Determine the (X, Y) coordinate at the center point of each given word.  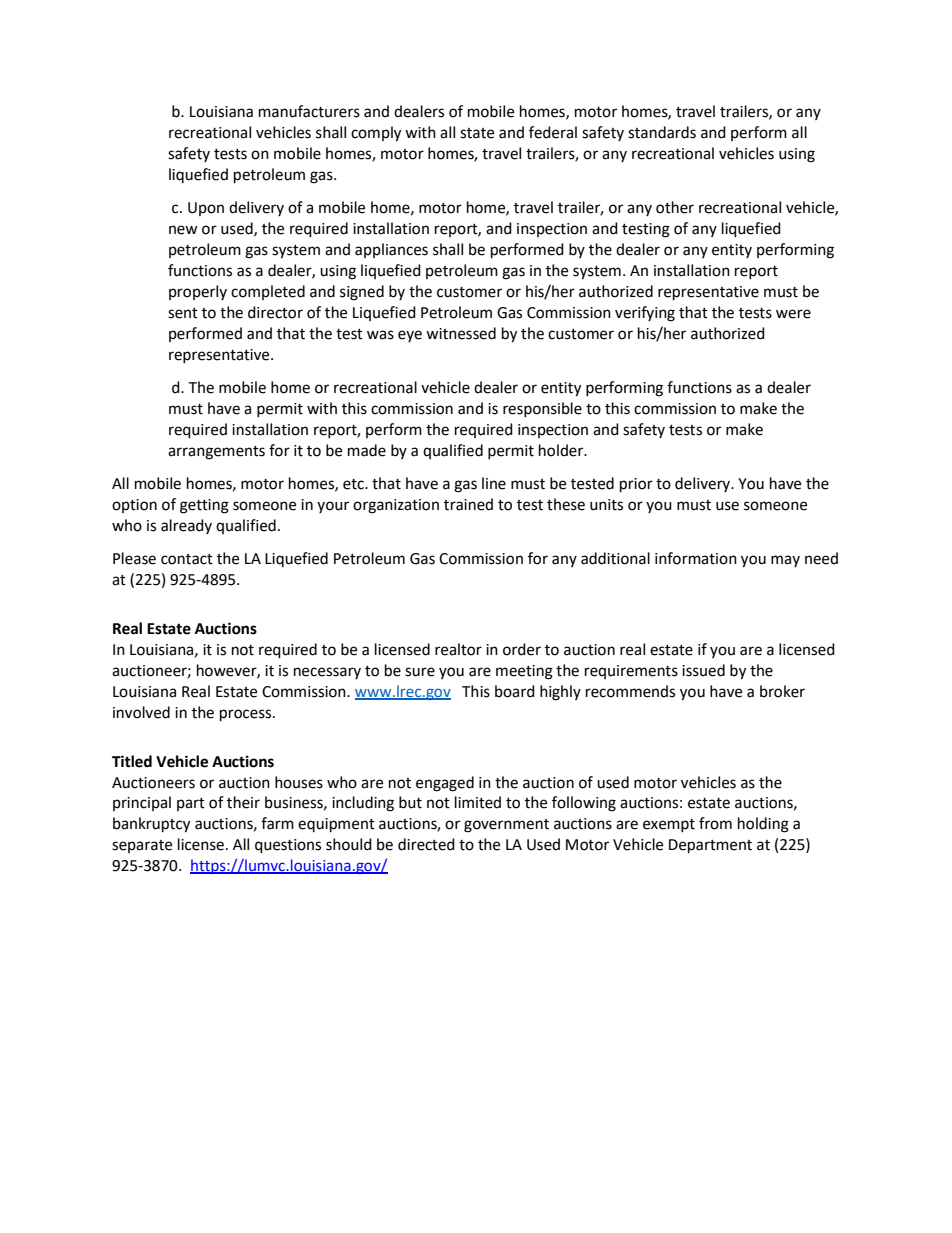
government (506, 826)
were (793, 314)
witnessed (461, 333)
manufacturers (309, 111)
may (785, 561)
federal (553, 132)
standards (662, 132)
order (522, 649)
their (243, 802)
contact (187, 559)
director (275, 312)
